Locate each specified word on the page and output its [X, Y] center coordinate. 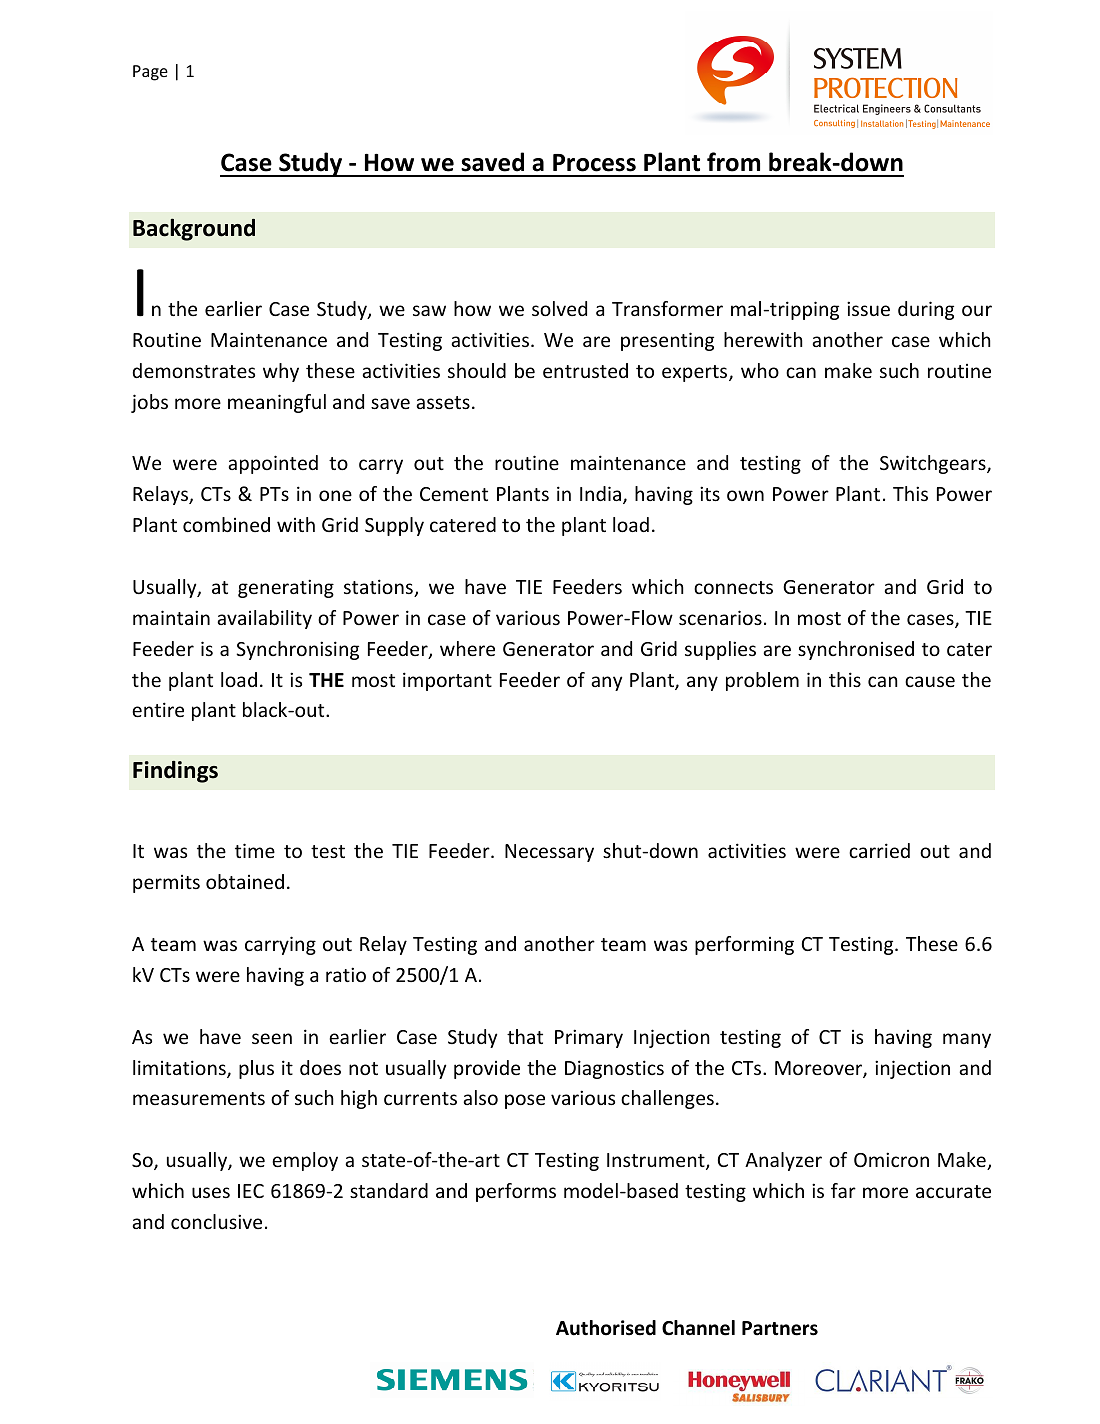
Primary [589, 1038]
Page [150, 73]
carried [879, 850]
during [926, 310]
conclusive [216, 1221]
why [281, 372]
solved [559, 308]
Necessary [549, 853]
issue [868, 308]
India [602, 495]
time [255, 850]
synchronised [856, 650]
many [967, 1040]
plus [256, 1069]
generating [286, 588]
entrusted [585, 370]
